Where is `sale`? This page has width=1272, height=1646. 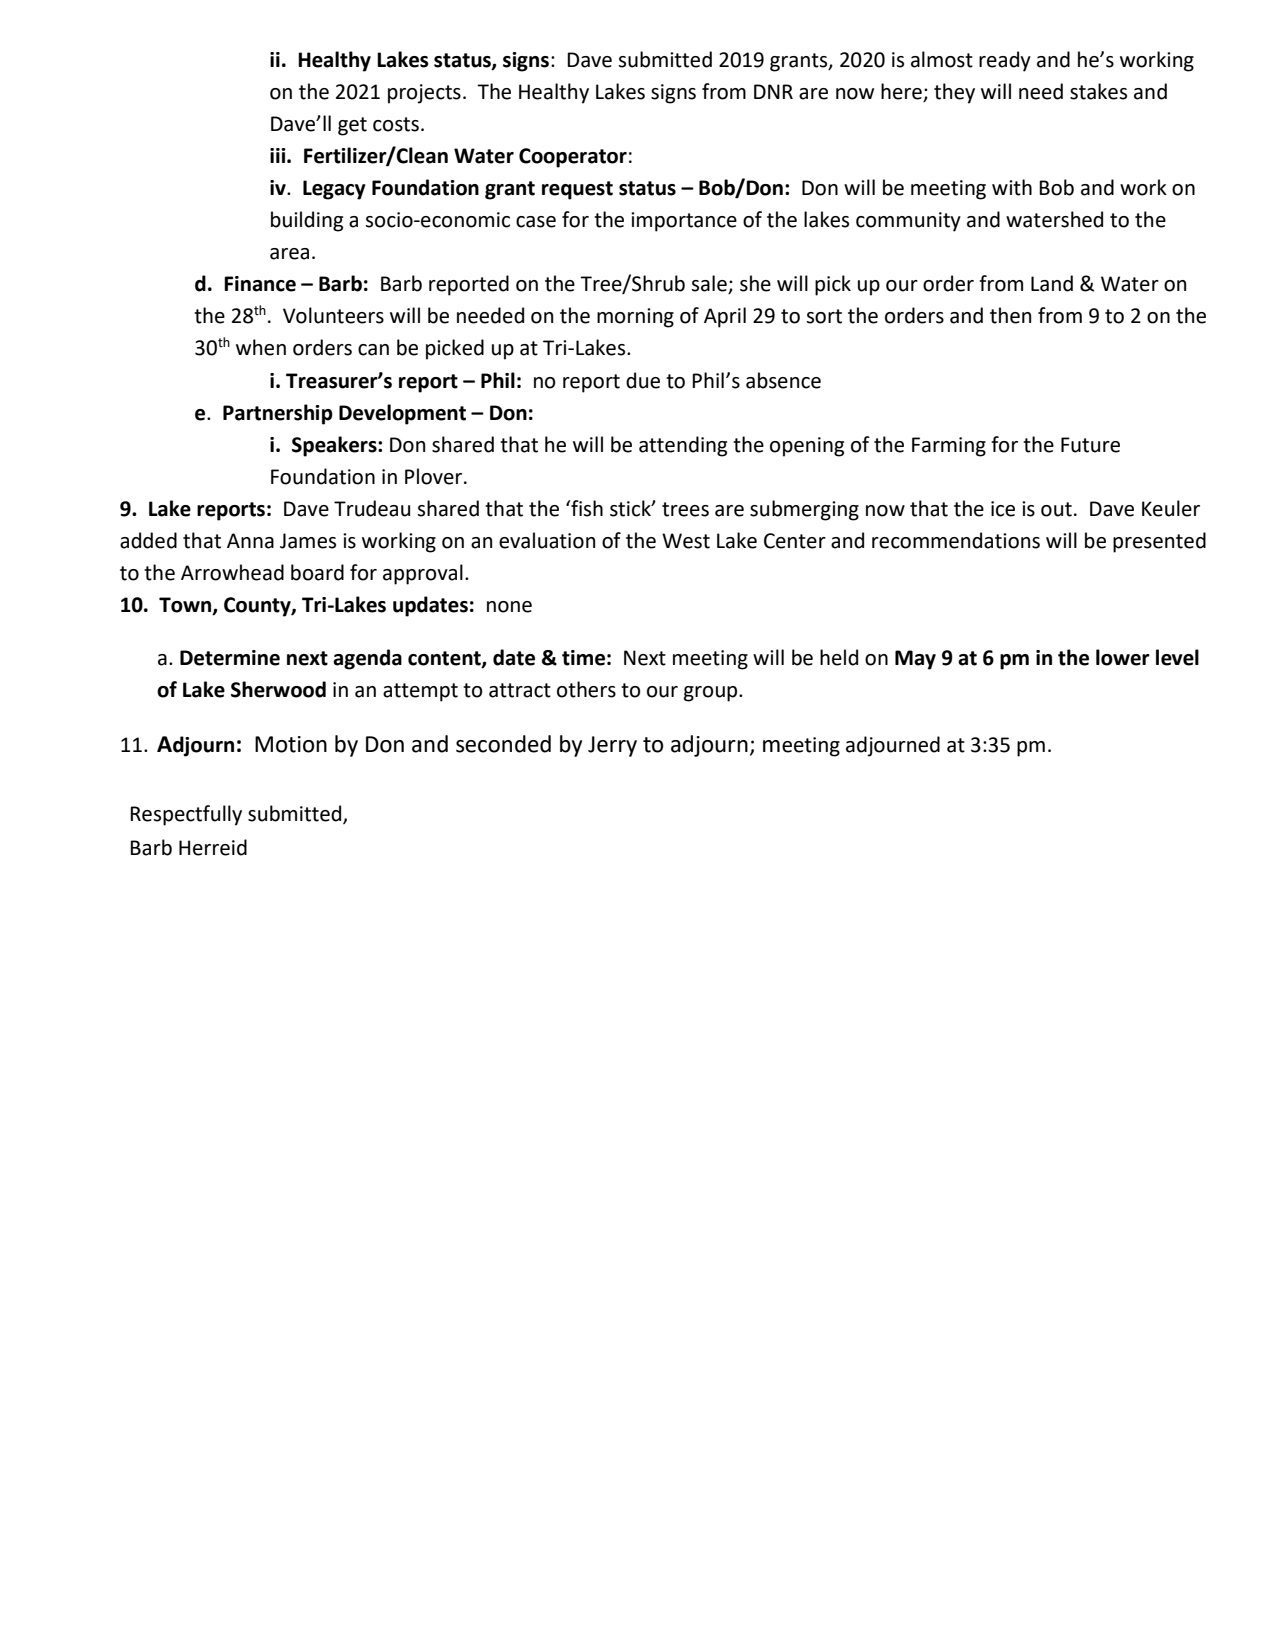
sale is located at coordinates (710, 284).
